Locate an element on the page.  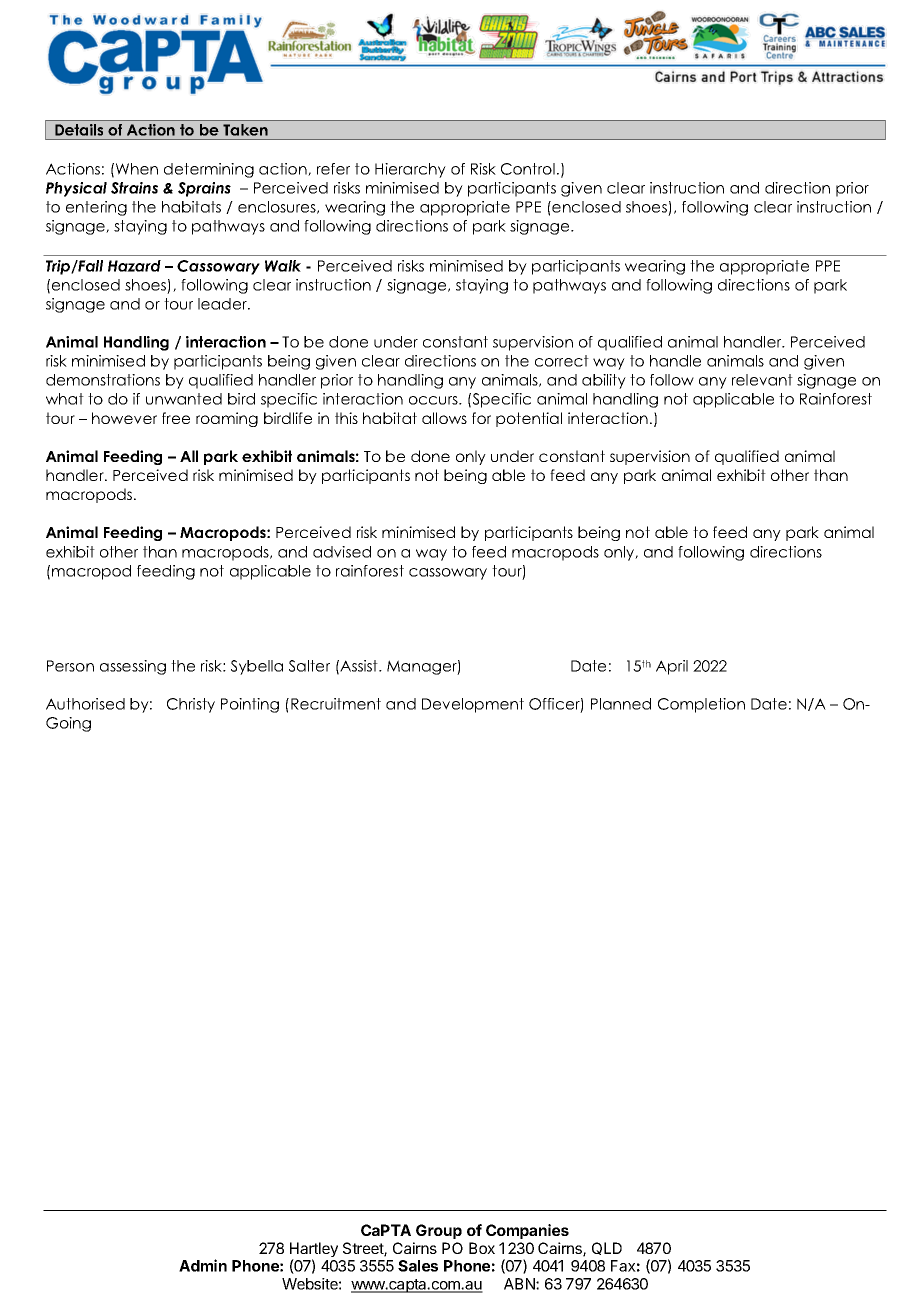
Hartley is located at coordinates (314, 1251).
